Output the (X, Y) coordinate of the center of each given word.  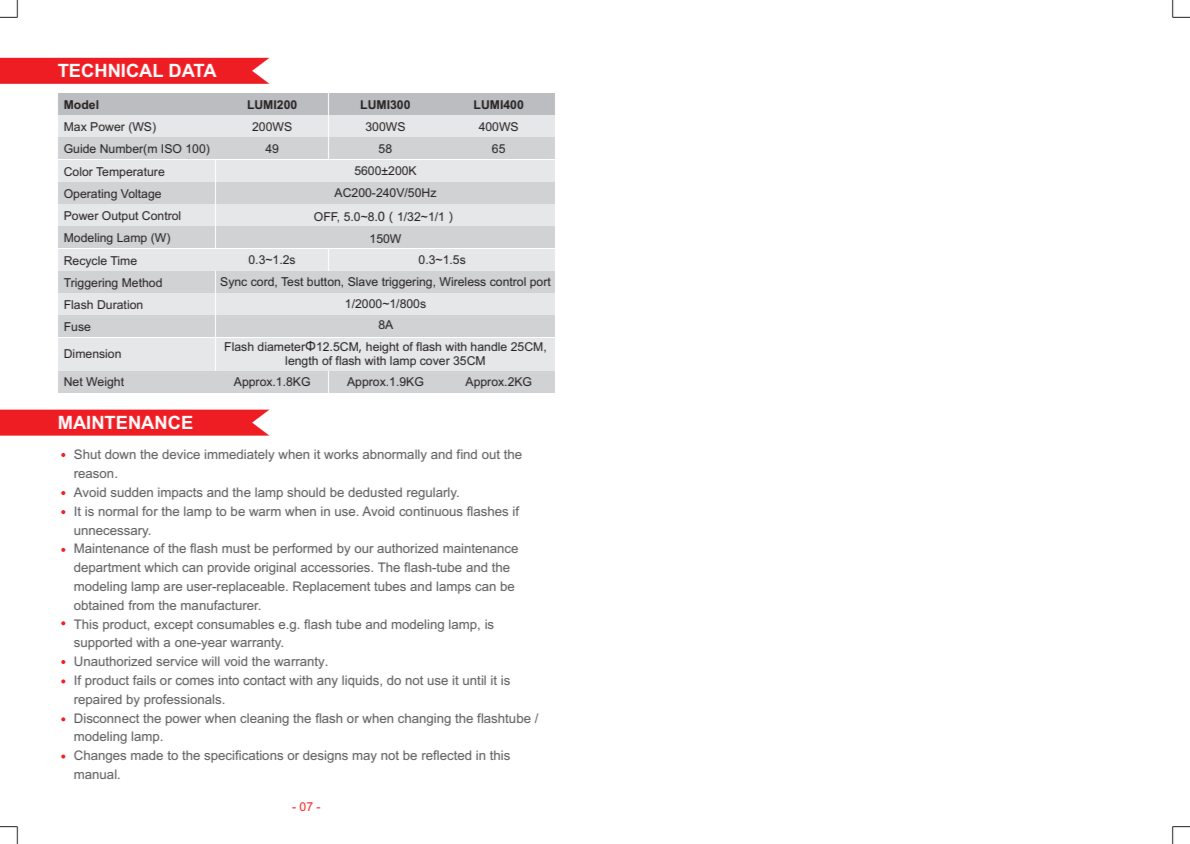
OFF (326, 217)
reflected (446, 755)
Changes (100, 756)
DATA (193, 70)
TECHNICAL (110, 70)
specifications (243, 756)
